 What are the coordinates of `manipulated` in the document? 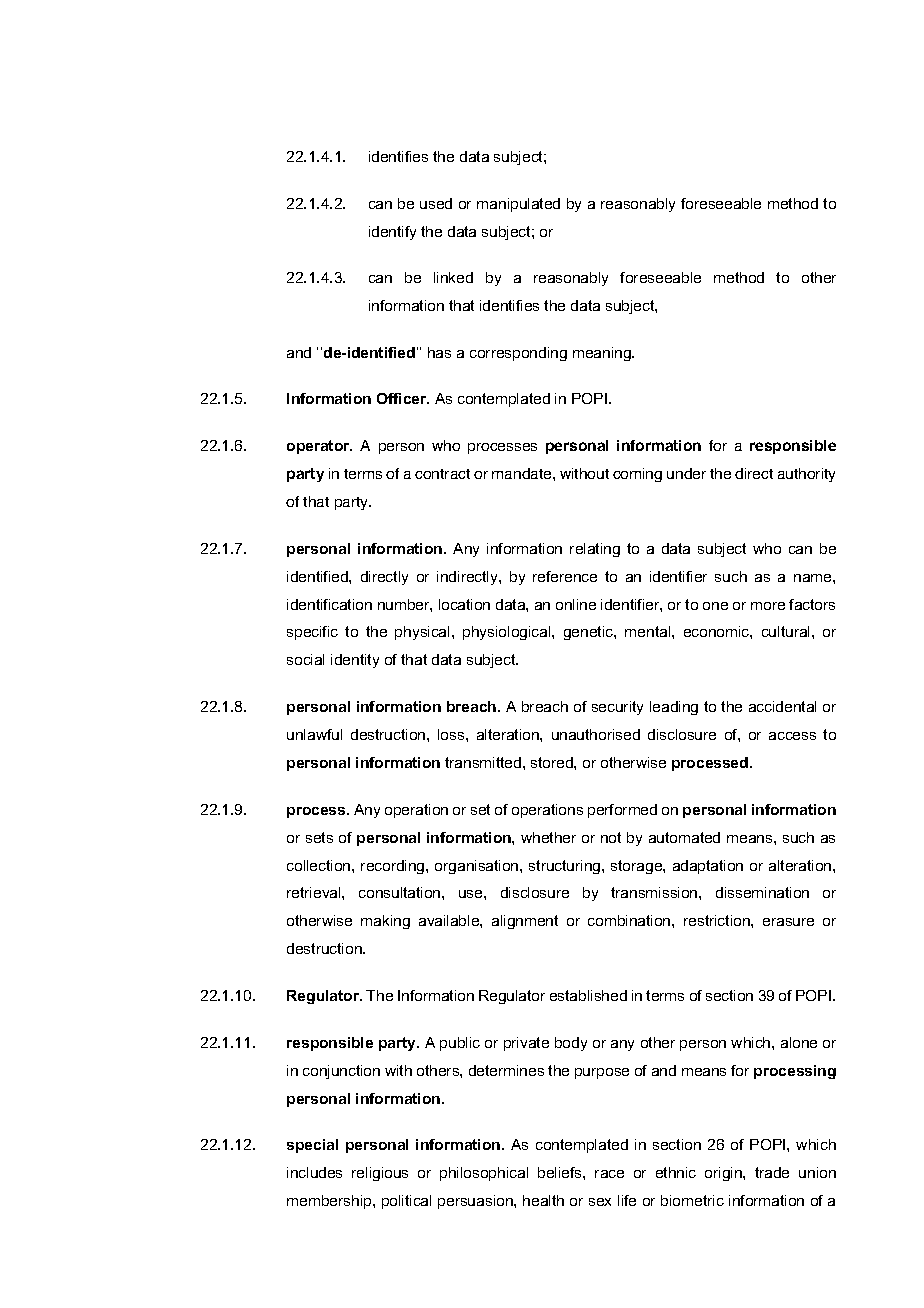 It's located at (518, 205).
